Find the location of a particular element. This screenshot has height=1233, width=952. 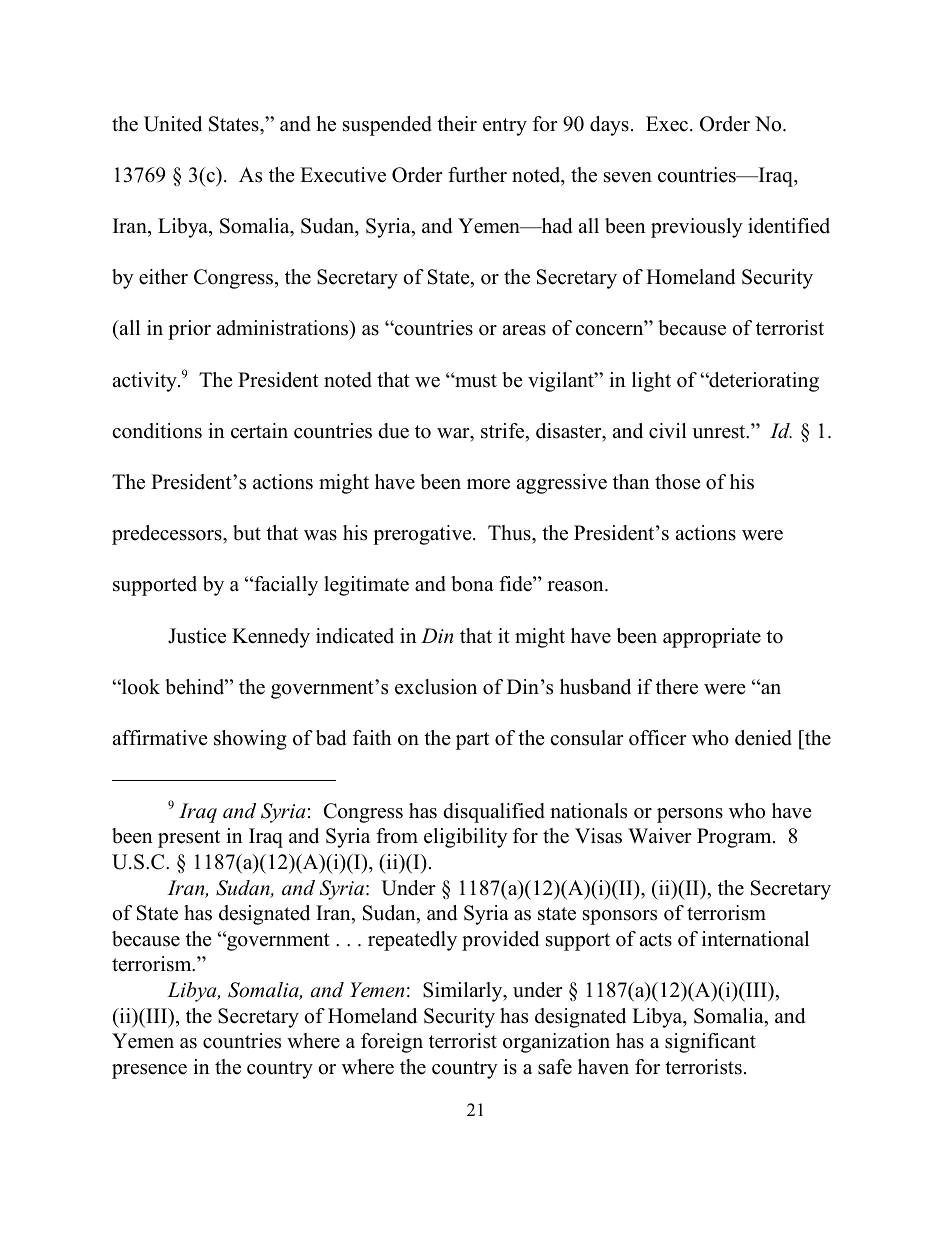

areas is located at coordinates (524, 330).
